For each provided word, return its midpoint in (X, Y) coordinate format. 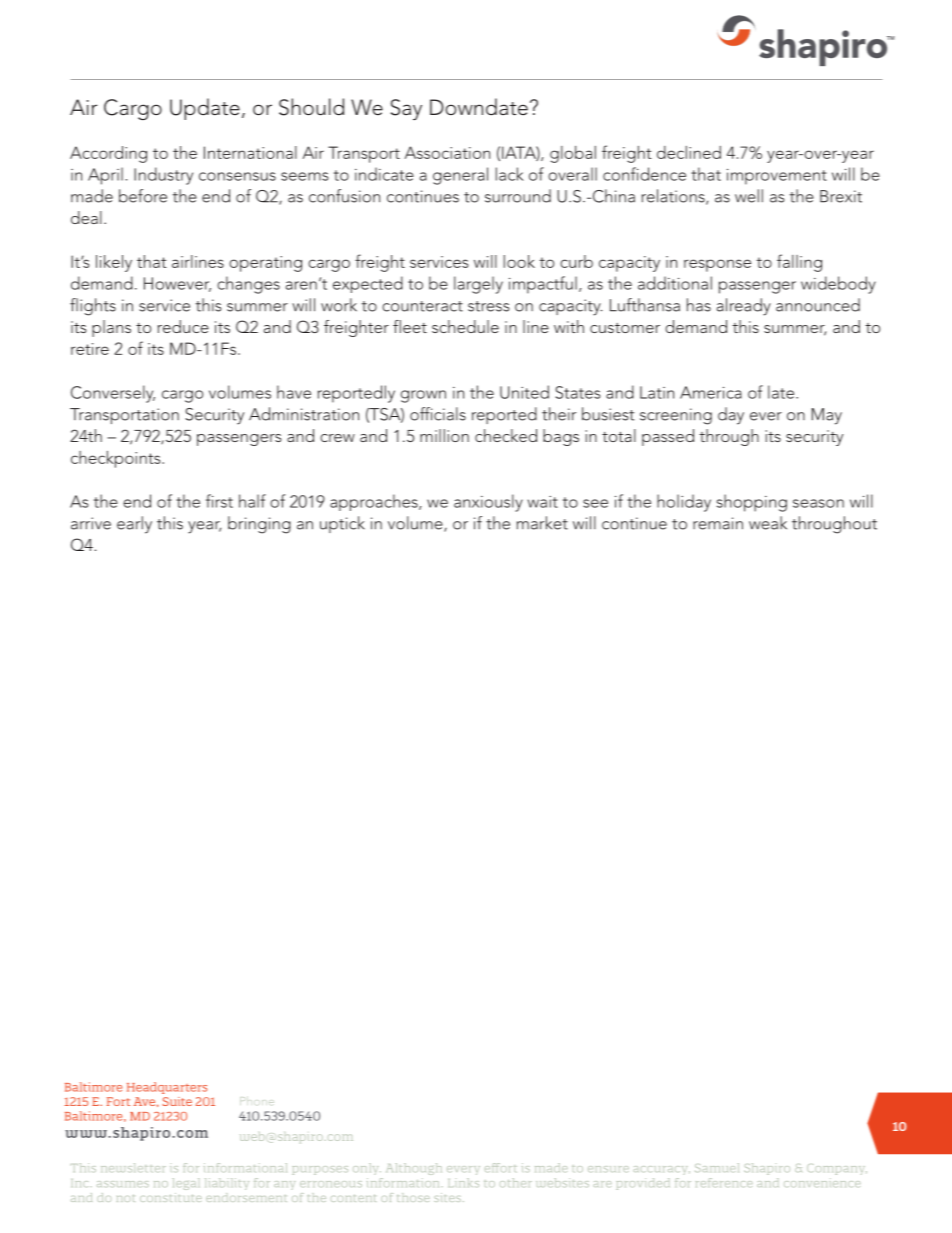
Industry (163, 176)
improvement (777, 177)
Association (447, 152)
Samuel (717, 1167)
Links (464, 1182)
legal (186, 1184)
